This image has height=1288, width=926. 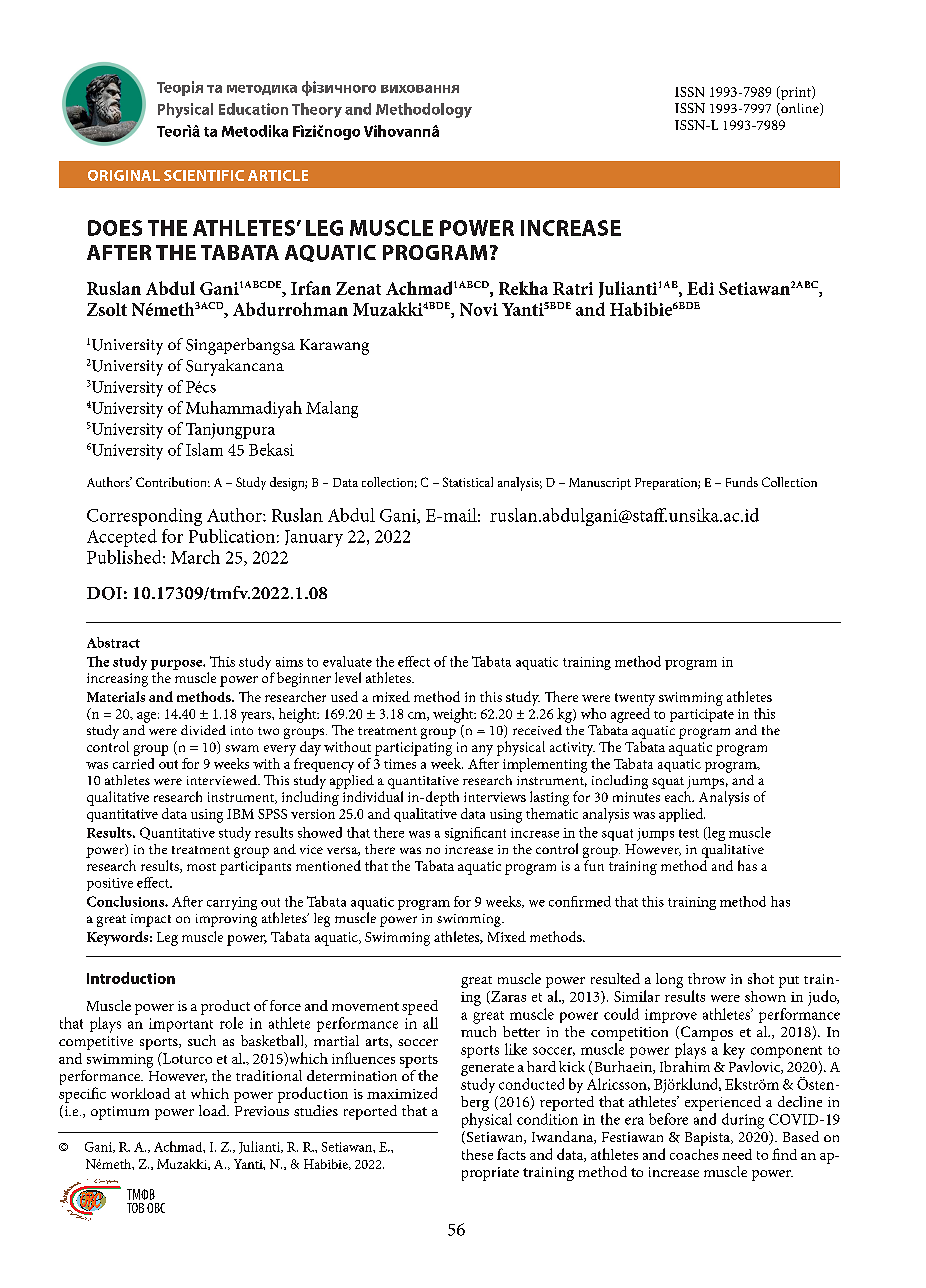 I want to click on participate, so click(x=702, y=715).
